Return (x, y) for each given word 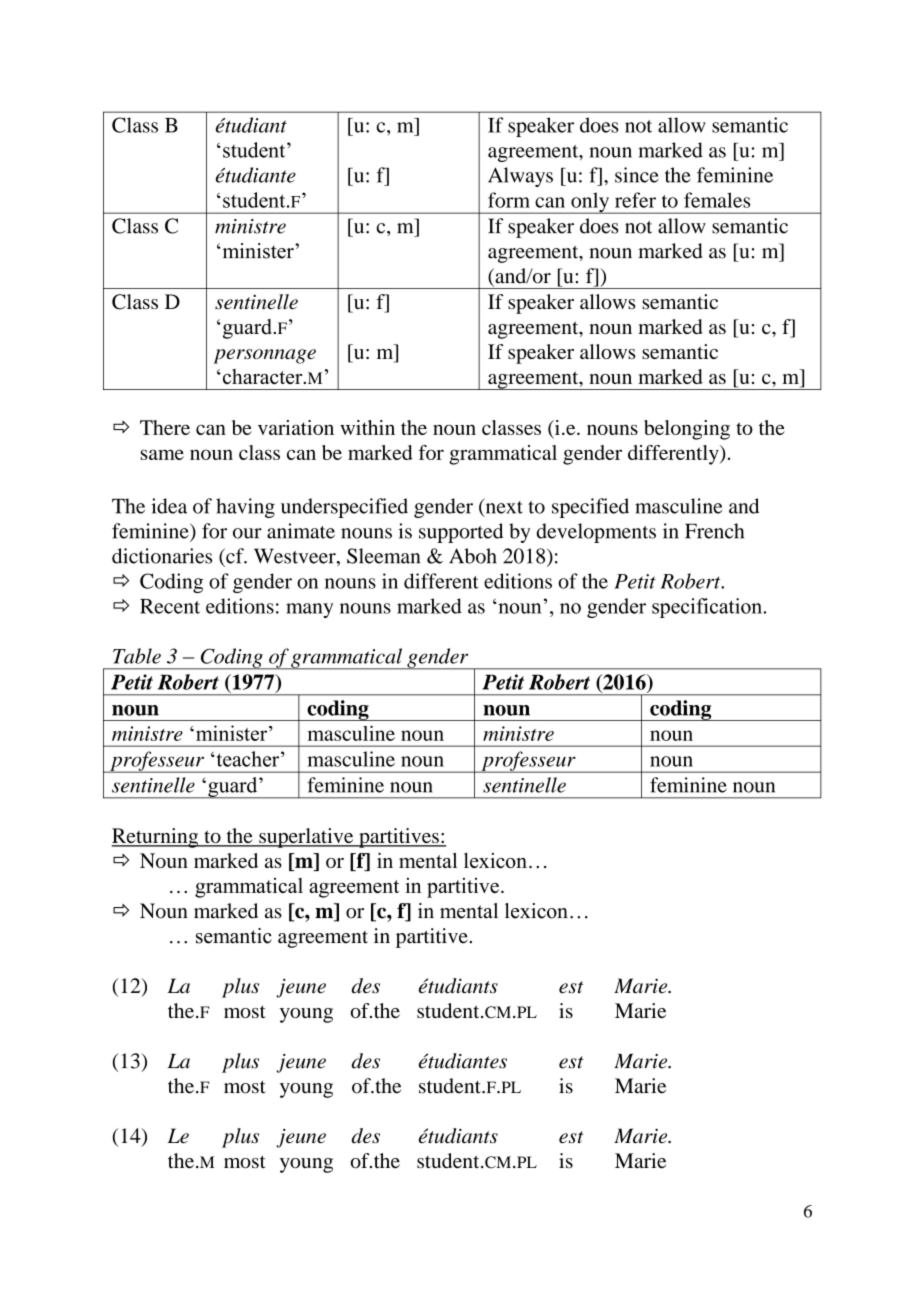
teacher (248, 759)
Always (520, 177)
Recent (170, 606)
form (509, 200)
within (367, 427)
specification (708, 608)
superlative (306, 838)
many (309, 610)
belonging (687, 430)
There (165, 427)
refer (635, 200)
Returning (156, 838)
